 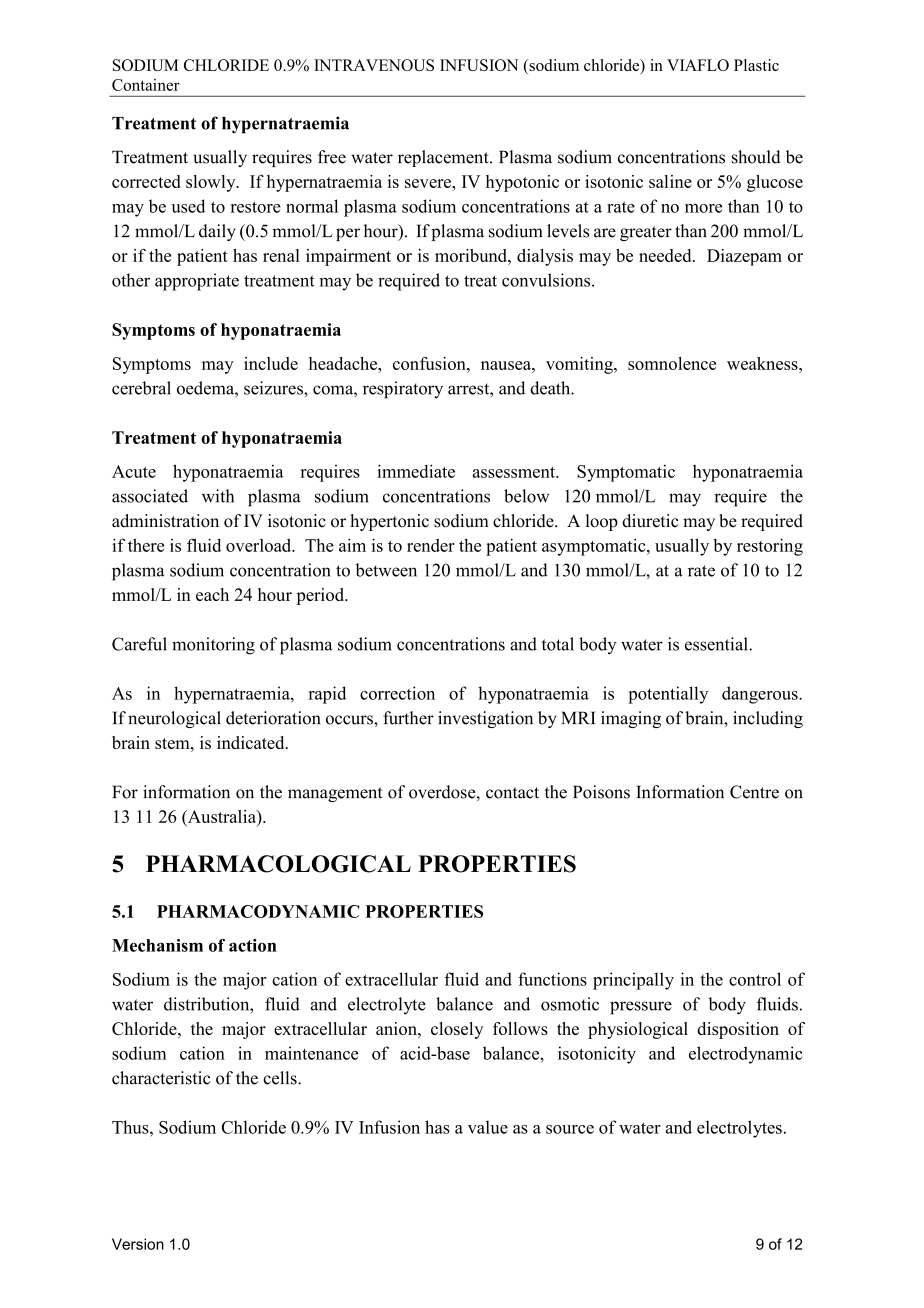 I want to click on Plastic, so click(x=756, y=65).
